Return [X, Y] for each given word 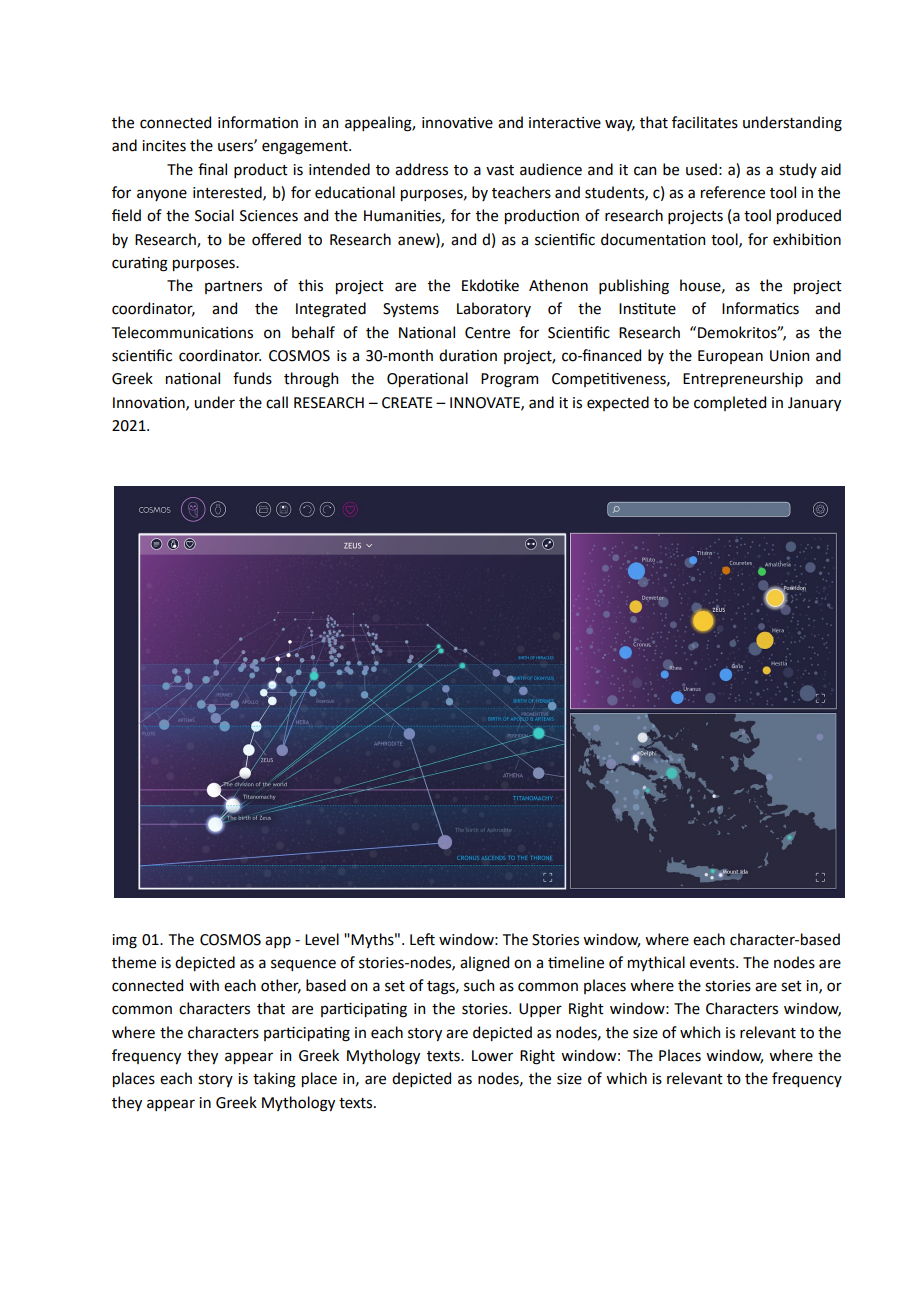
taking [274, 1080]
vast [500, 170]
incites [164, 146]
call [277, 402]
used [701, 169]
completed [730, 403]
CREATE [407, 403]
